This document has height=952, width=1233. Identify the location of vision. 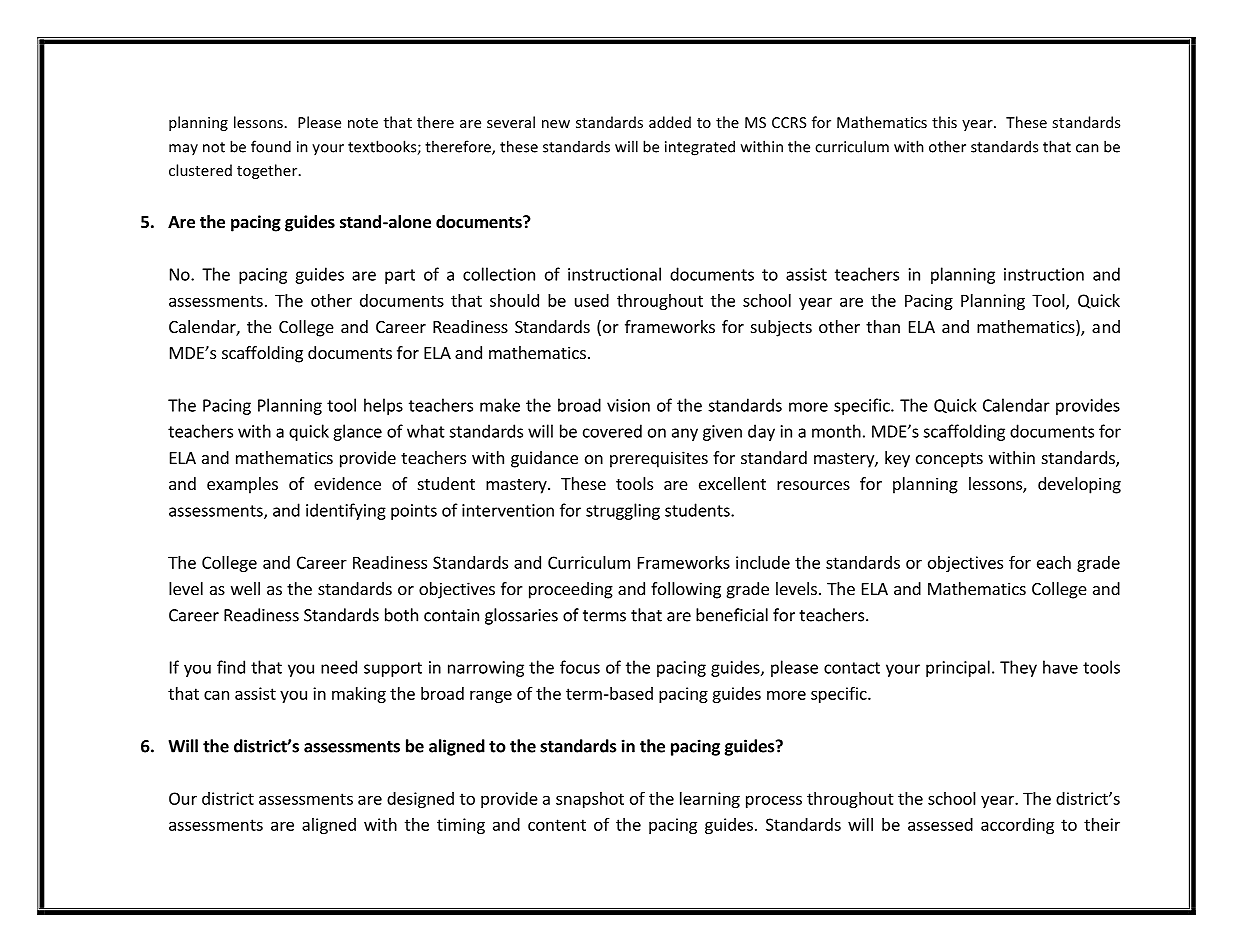
(628, 405).
